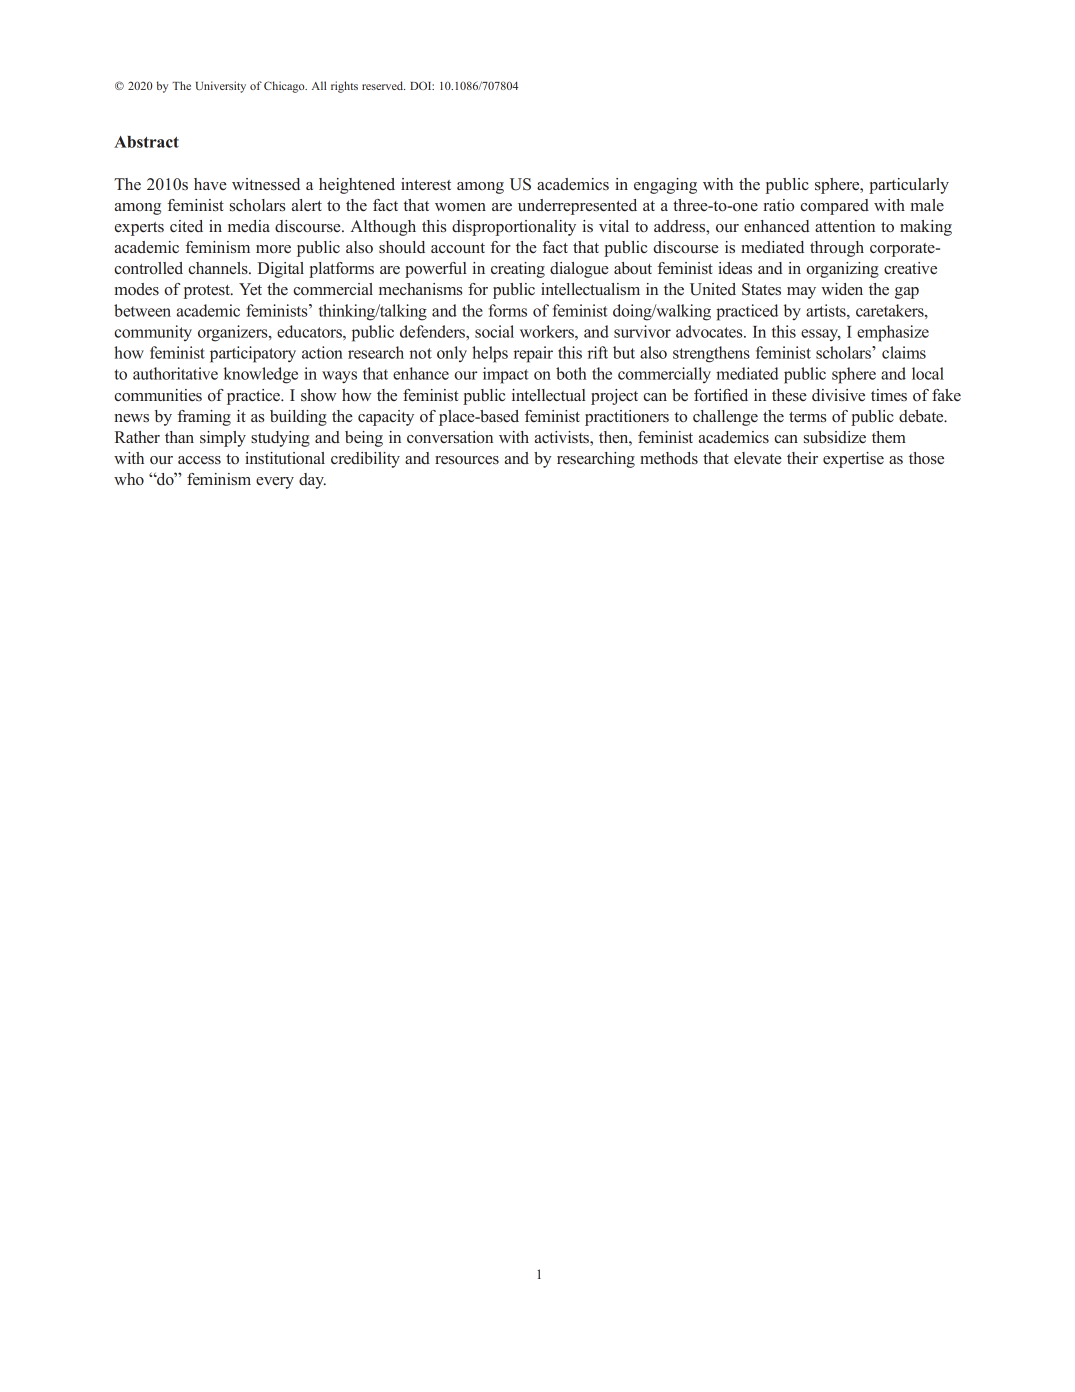 Image resolution: width=1075 pixels, height=1392 pixels. I want to click on University, so click(221, 87).
